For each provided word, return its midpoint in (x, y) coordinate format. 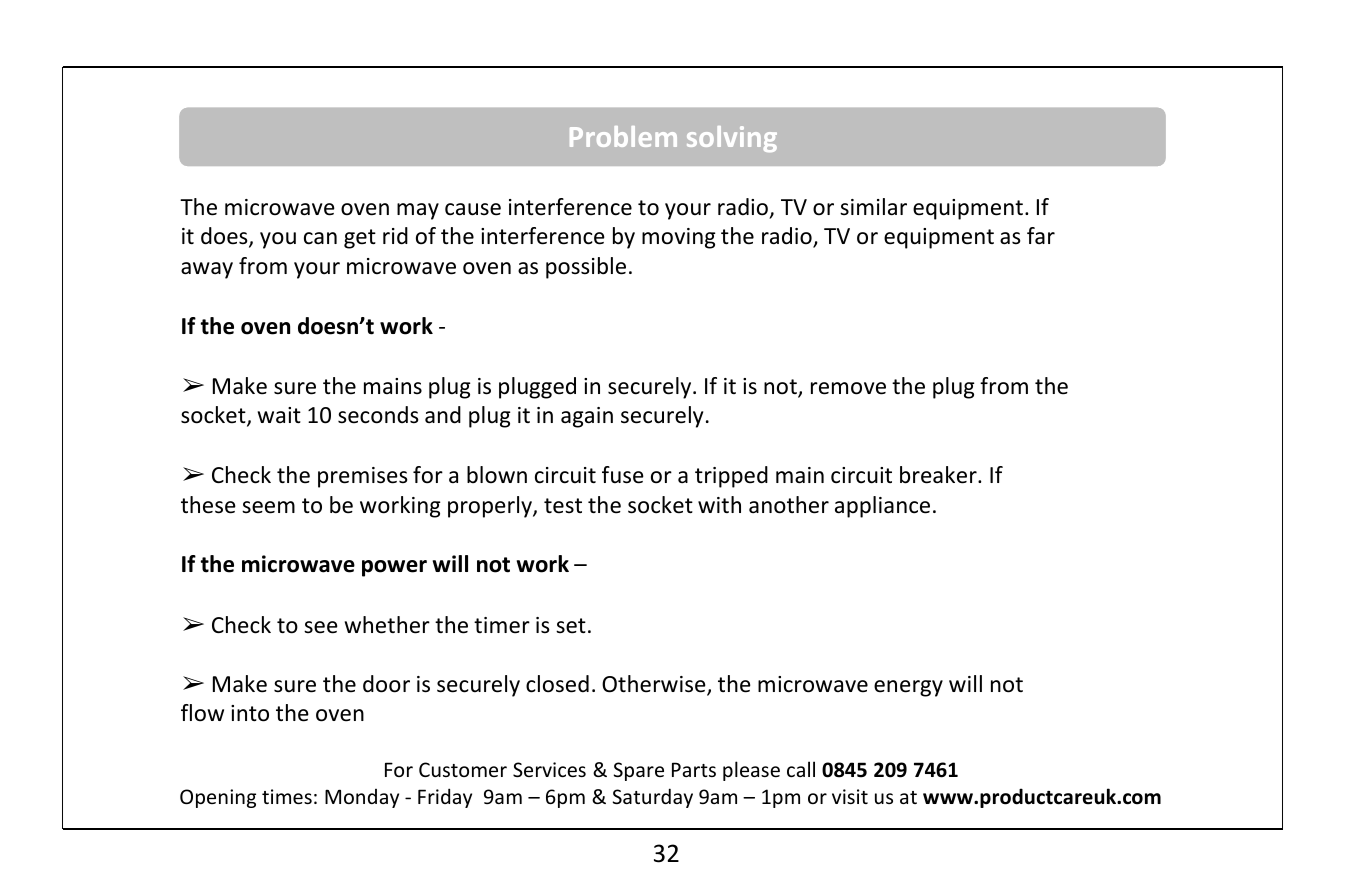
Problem (623, 136)
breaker (939, 475)
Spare (639, 771)
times (287, 796)
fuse (623, 475)
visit (850, 796)
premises (363, 477)
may (418, 211)
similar (873, 207)
